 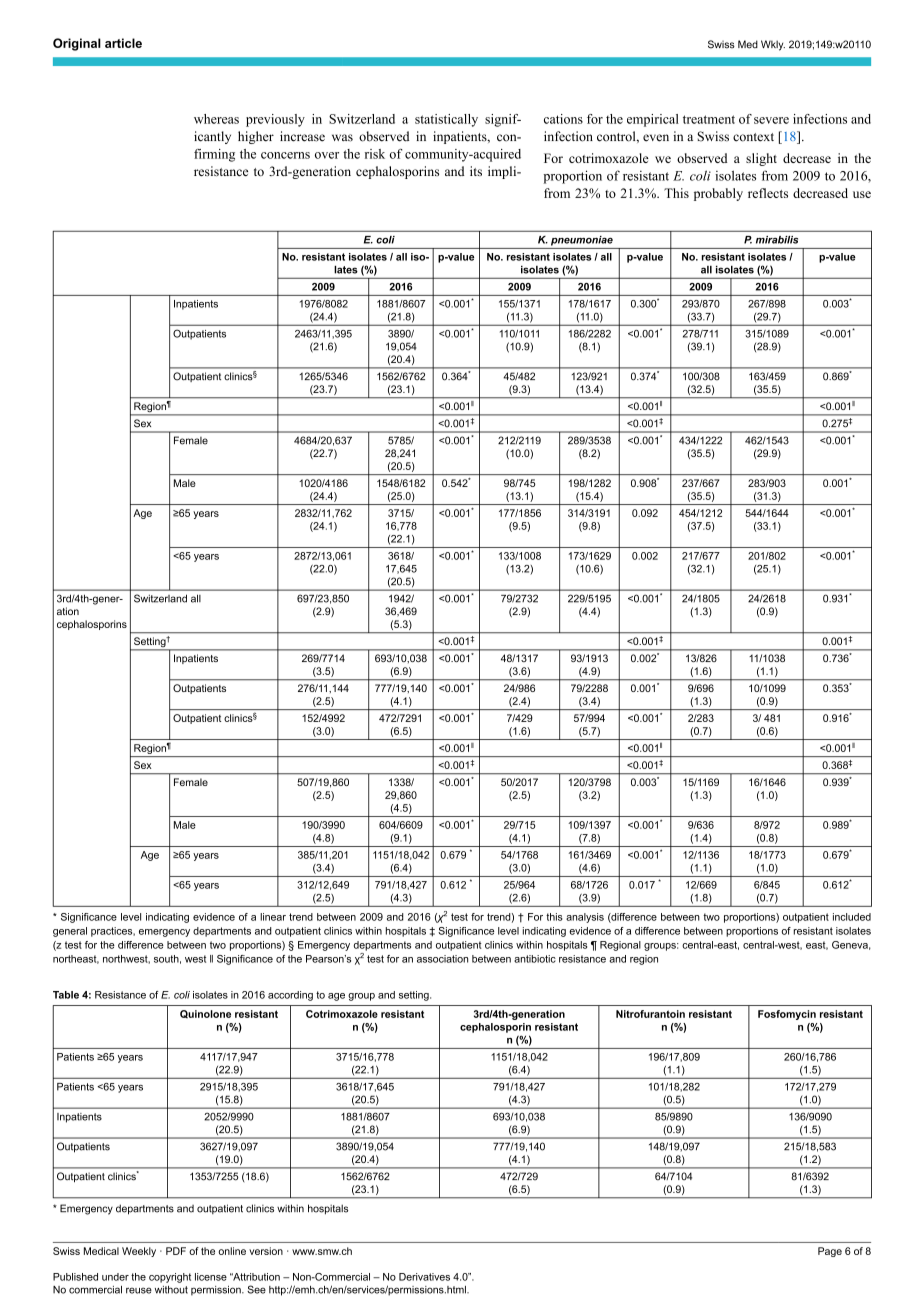 What do you see at coordinates (285, 155) in the image?
I see `concerns` at bounding box center [285, 155].
